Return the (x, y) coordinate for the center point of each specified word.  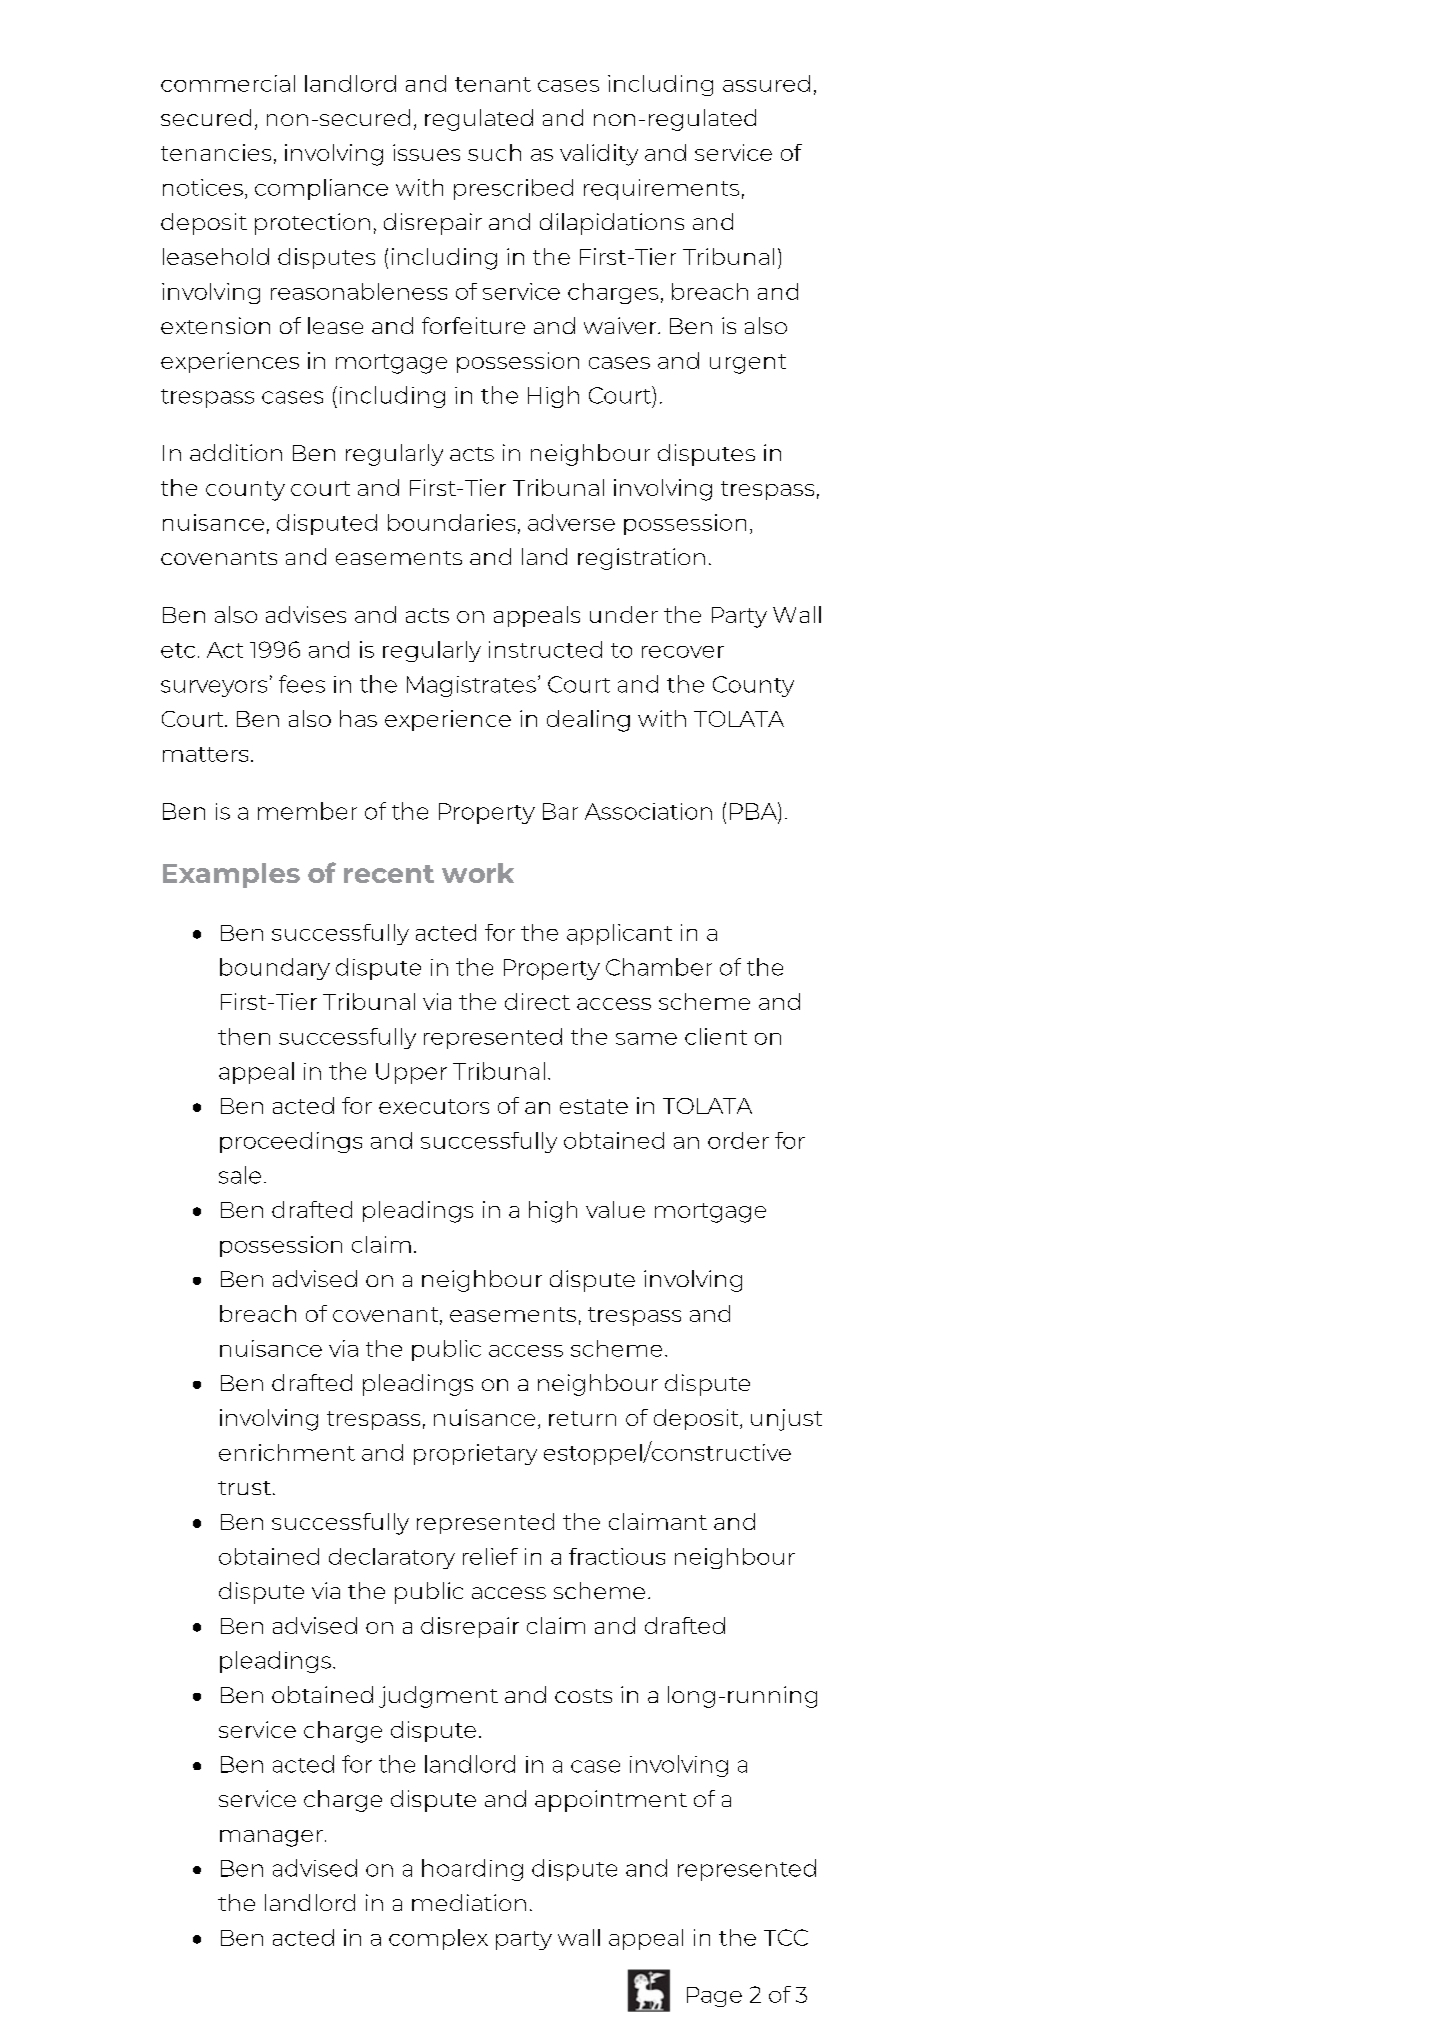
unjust (786, 1420)
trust (246, 1488)
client (716, 1036)
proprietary (475, 1454)
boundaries (451, 522)
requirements (661, 189)
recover (683, 652)
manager (271, 1838)
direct (537, 1001)
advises (306, 614)
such (494, 152)
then (244, 1036)
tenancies (216, 152)
